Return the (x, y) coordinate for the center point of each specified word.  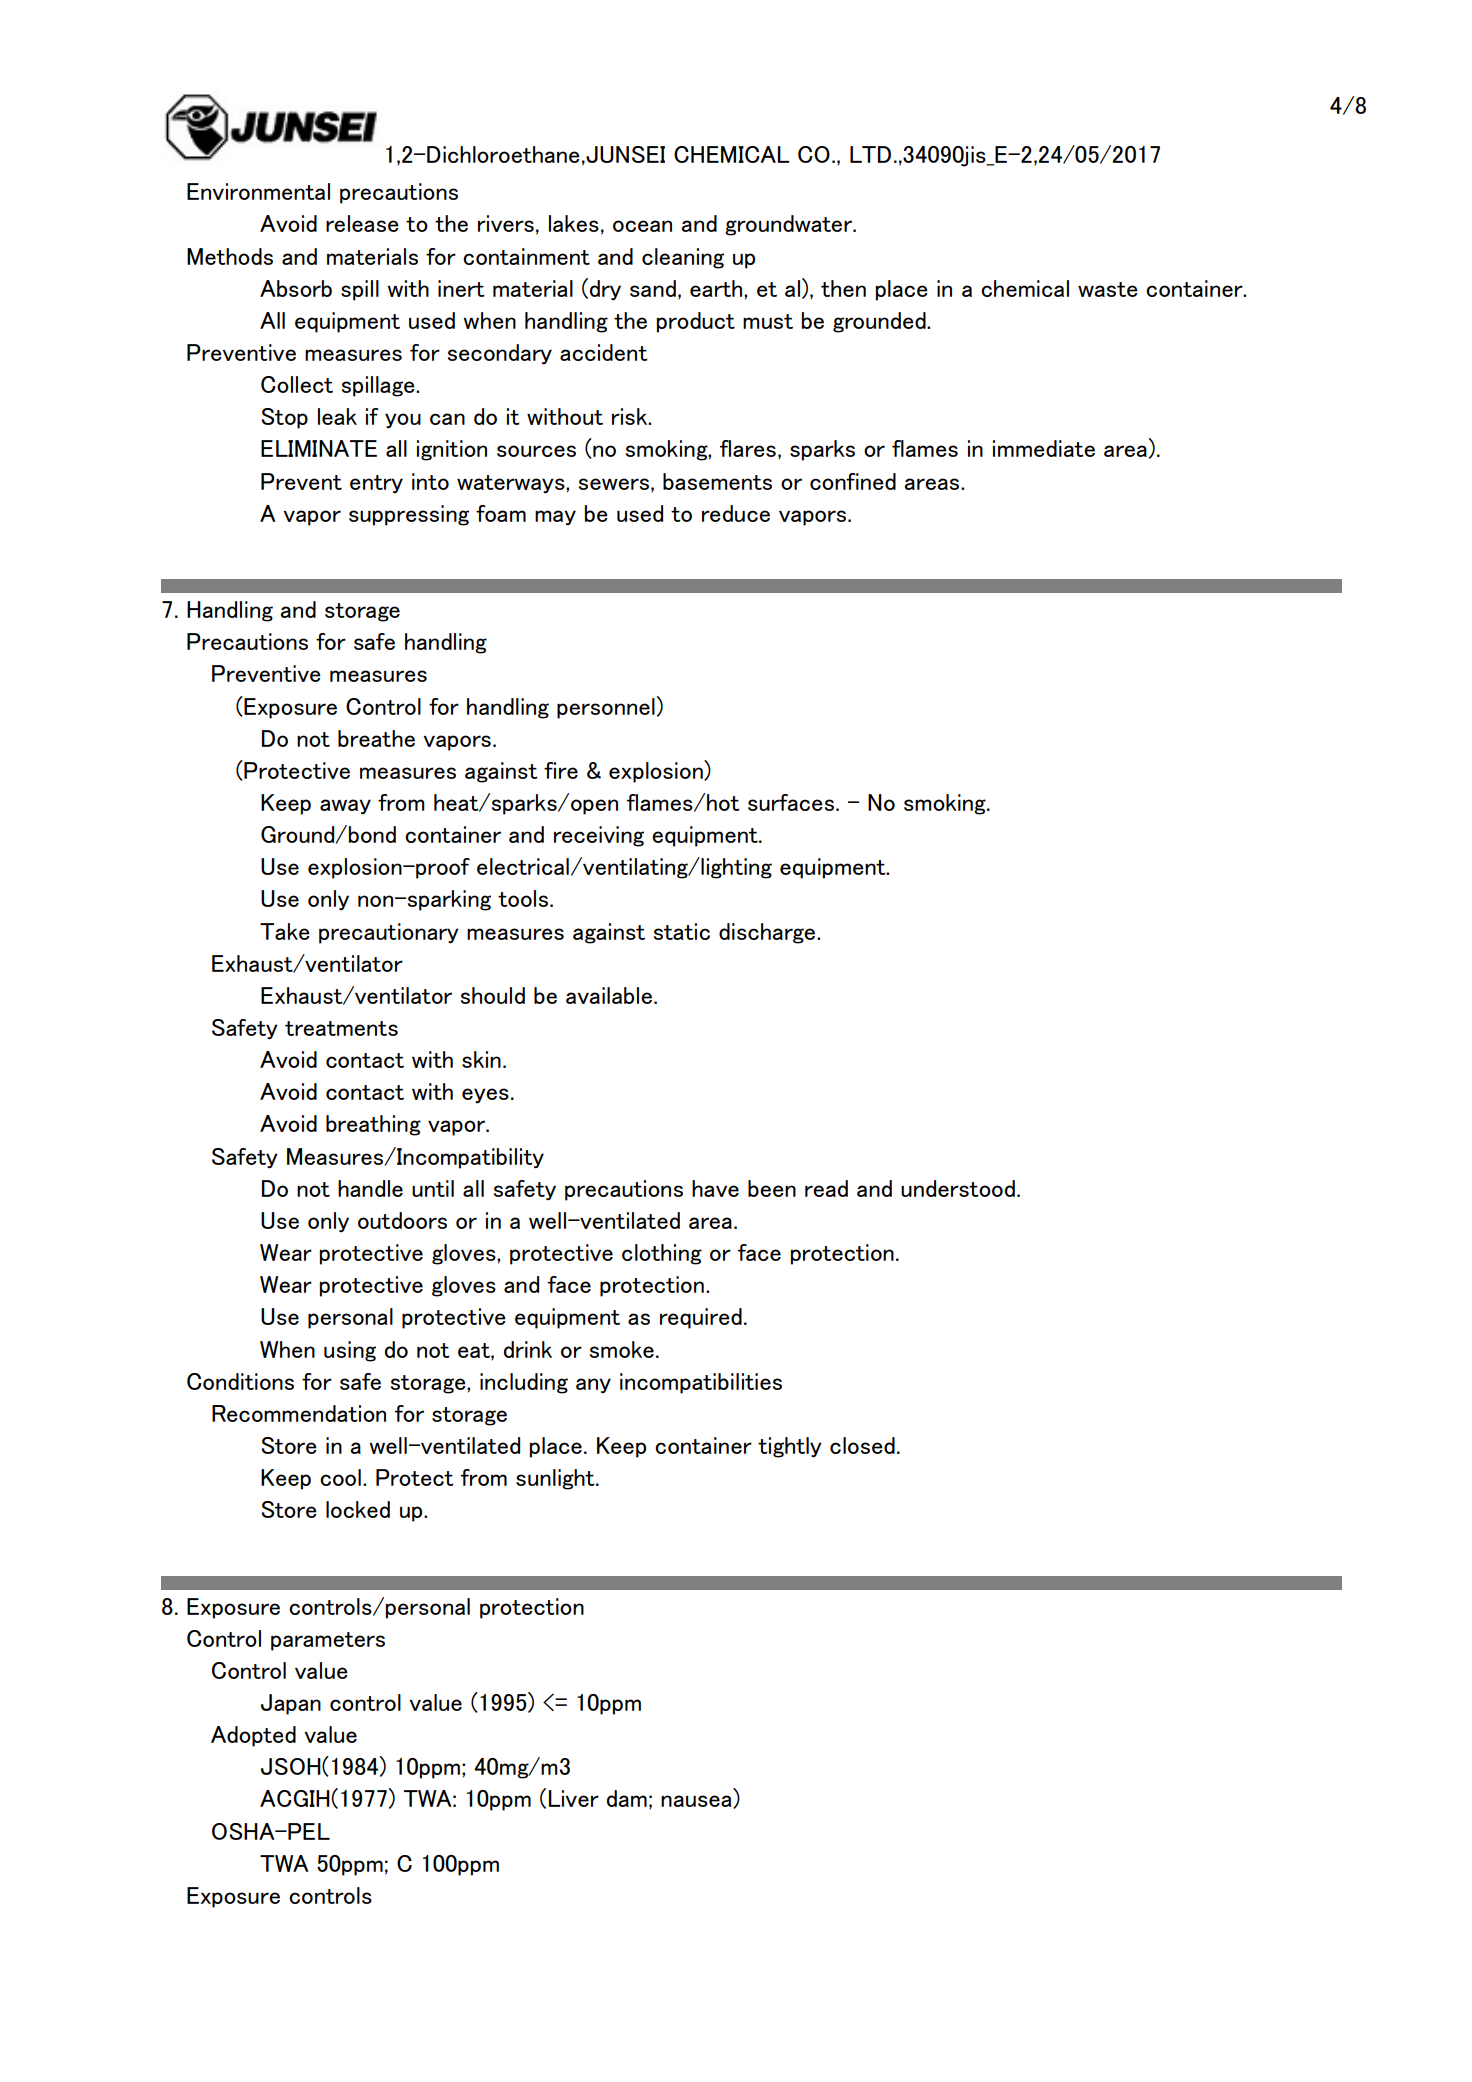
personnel (606, 708)
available (609, 995)
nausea (697, 1802)
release (362, 223)
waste (1108, 289)
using (350, 1351)
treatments (341, 1028)
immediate (1044, 448)
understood (958, 1188)
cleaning (683, 258)
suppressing (409, 515)
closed (862, 1445)
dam (627, 1798)
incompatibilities (701, 1383)
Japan (291, 1704)
